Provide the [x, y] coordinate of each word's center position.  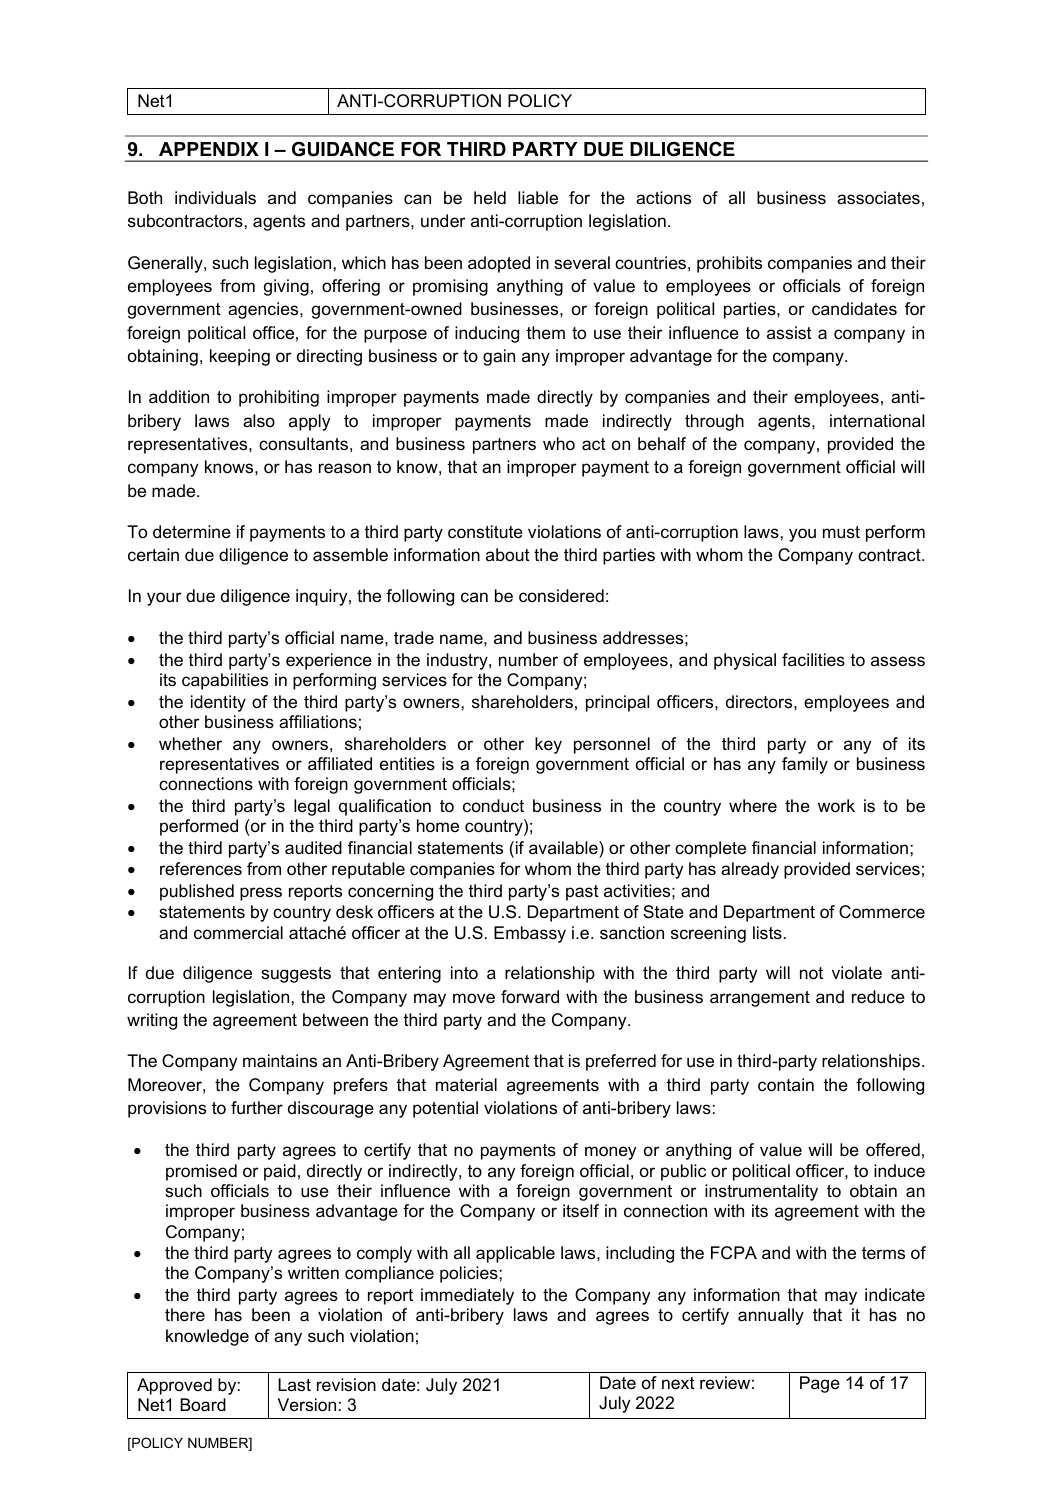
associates [878, 198]
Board [203, 1404]
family [805, 765]
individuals [215, 198]
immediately [467, 1296]
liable [538, 198]
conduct [493, 805]
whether [190, 744]
